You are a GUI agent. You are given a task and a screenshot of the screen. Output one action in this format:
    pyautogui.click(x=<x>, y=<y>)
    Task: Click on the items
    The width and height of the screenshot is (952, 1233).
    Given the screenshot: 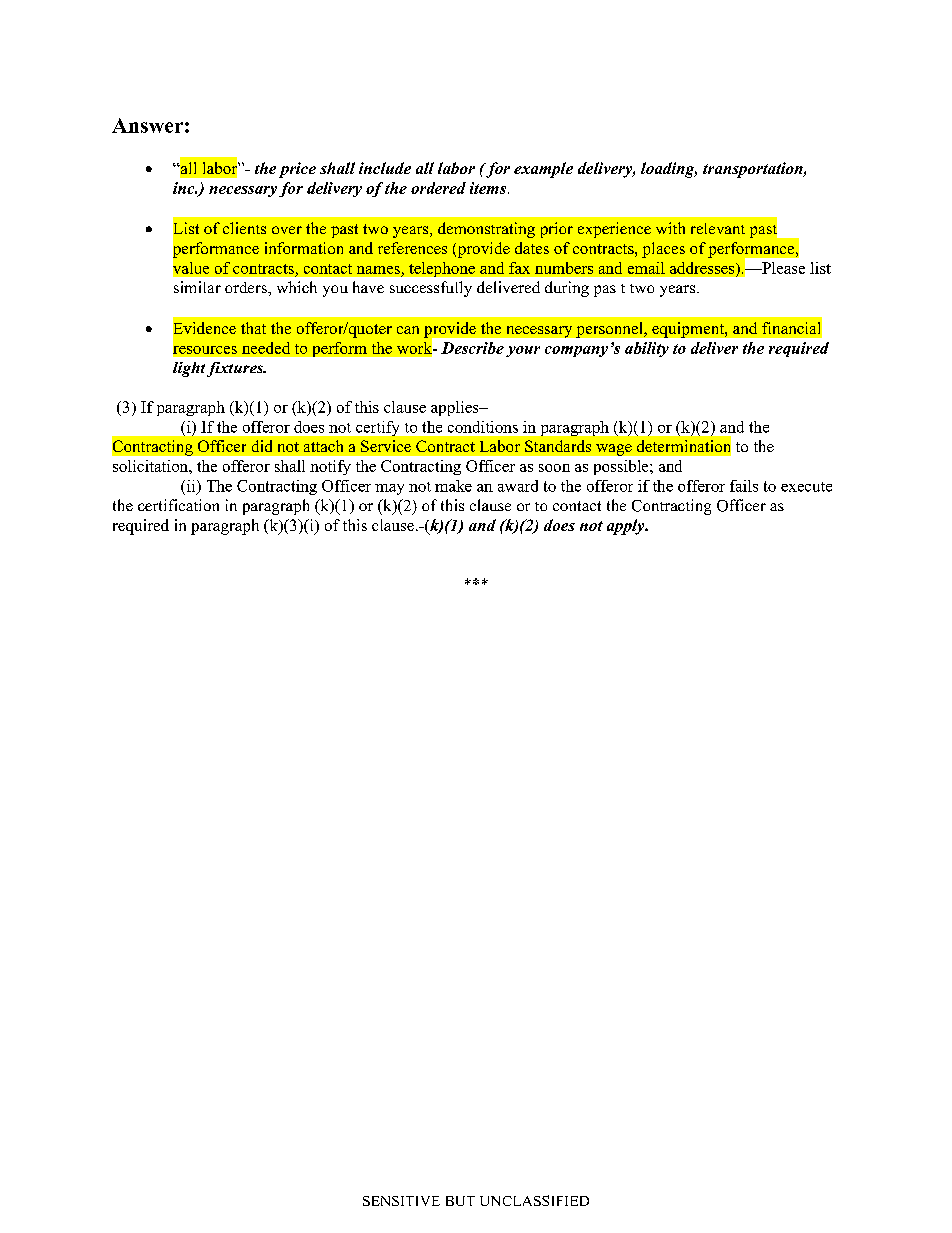 What is the action you would take?
    pyautogui.click(x=489, y=188)
